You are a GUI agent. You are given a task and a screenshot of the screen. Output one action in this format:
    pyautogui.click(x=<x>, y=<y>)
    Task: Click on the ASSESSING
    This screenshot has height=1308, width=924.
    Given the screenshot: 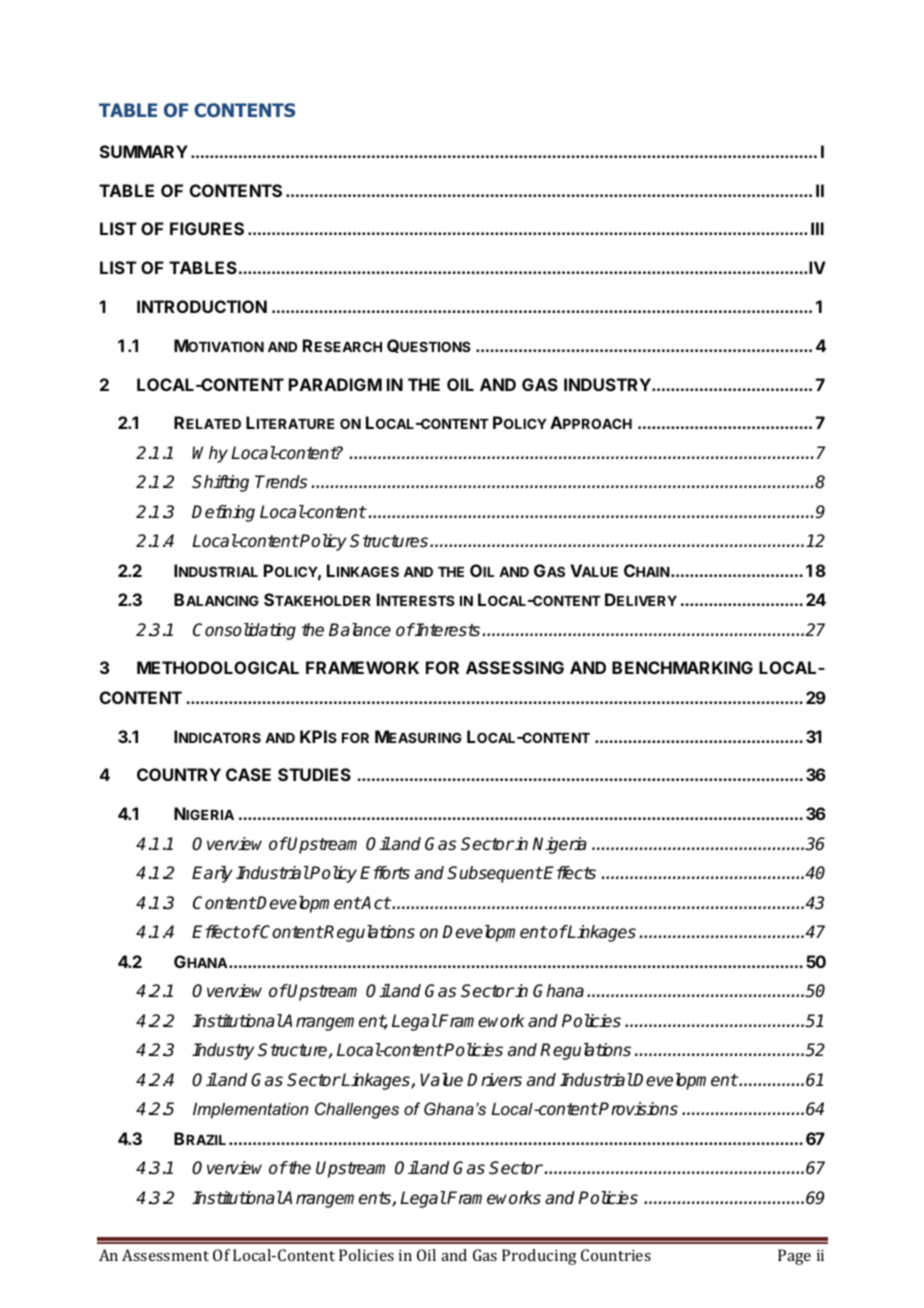 What is the action you would take?
    pyautogui.click(x=515, y=667)
